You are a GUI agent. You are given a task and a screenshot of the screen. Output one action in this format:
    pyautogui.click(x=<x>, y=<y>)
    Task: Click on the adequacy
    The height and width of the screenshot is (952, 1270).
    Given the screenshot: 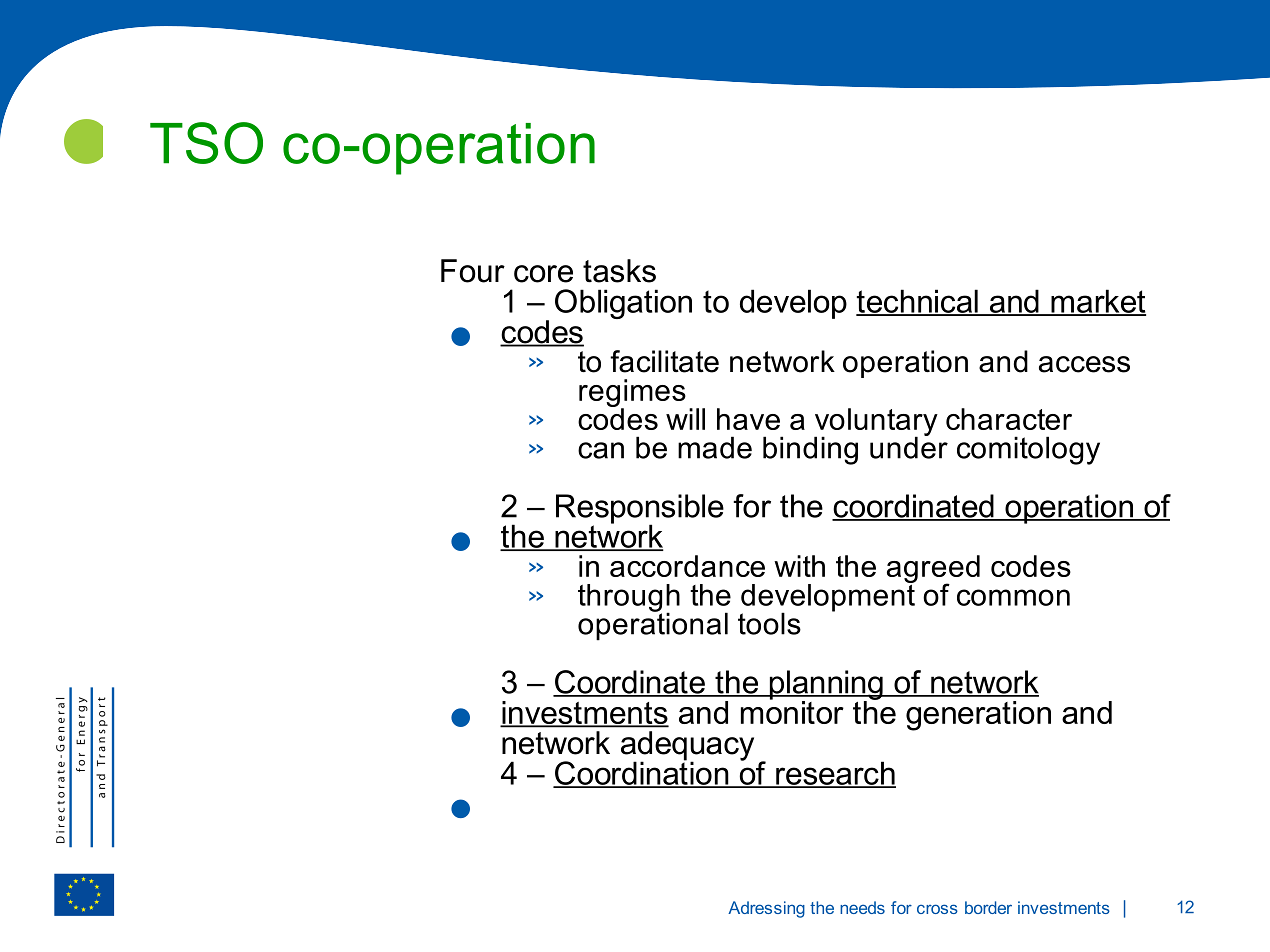 What is the action you would take?
    pyautogui.click(x=687, y=747)
